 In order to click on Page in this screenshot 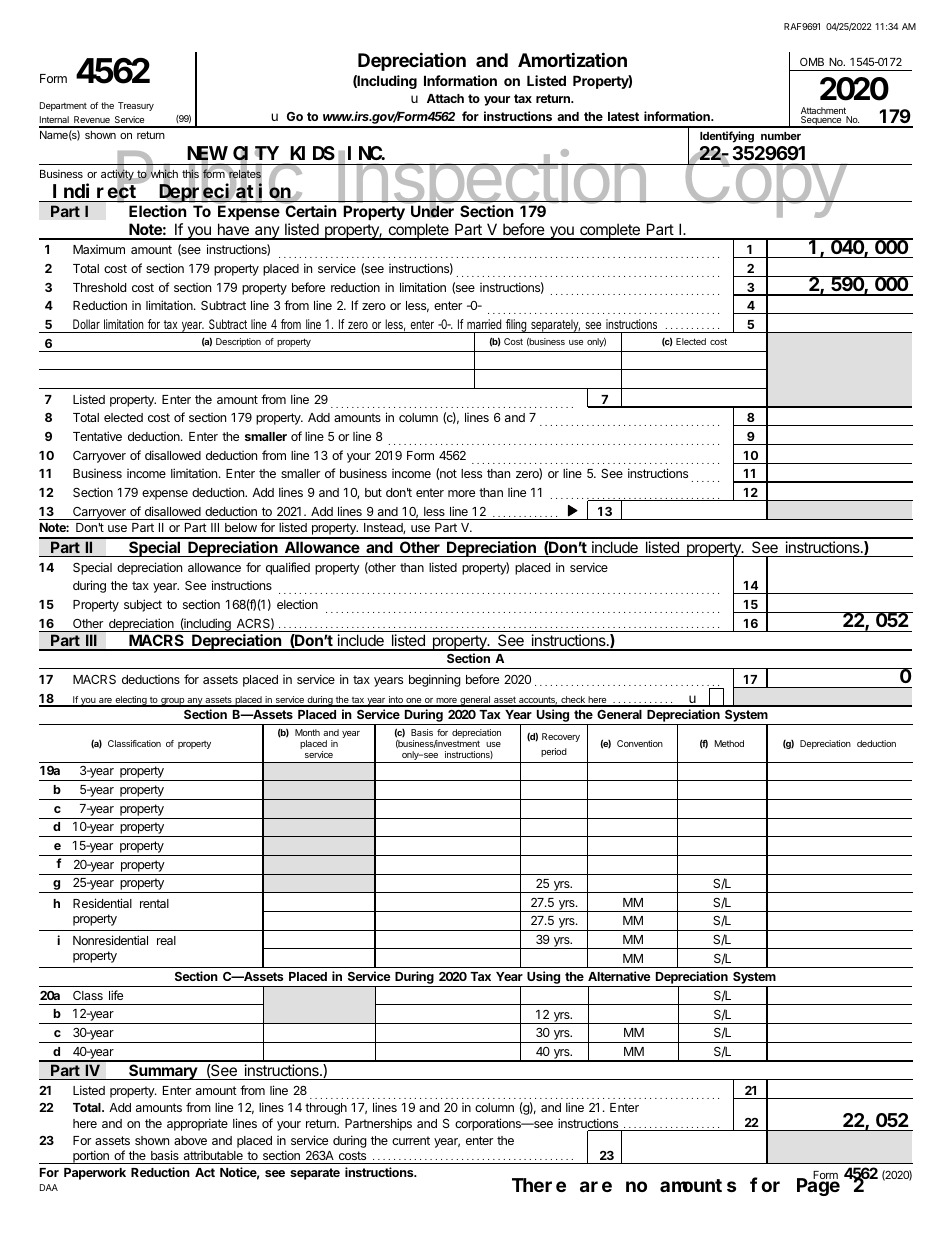, I will do `click(818, 1187)`.
